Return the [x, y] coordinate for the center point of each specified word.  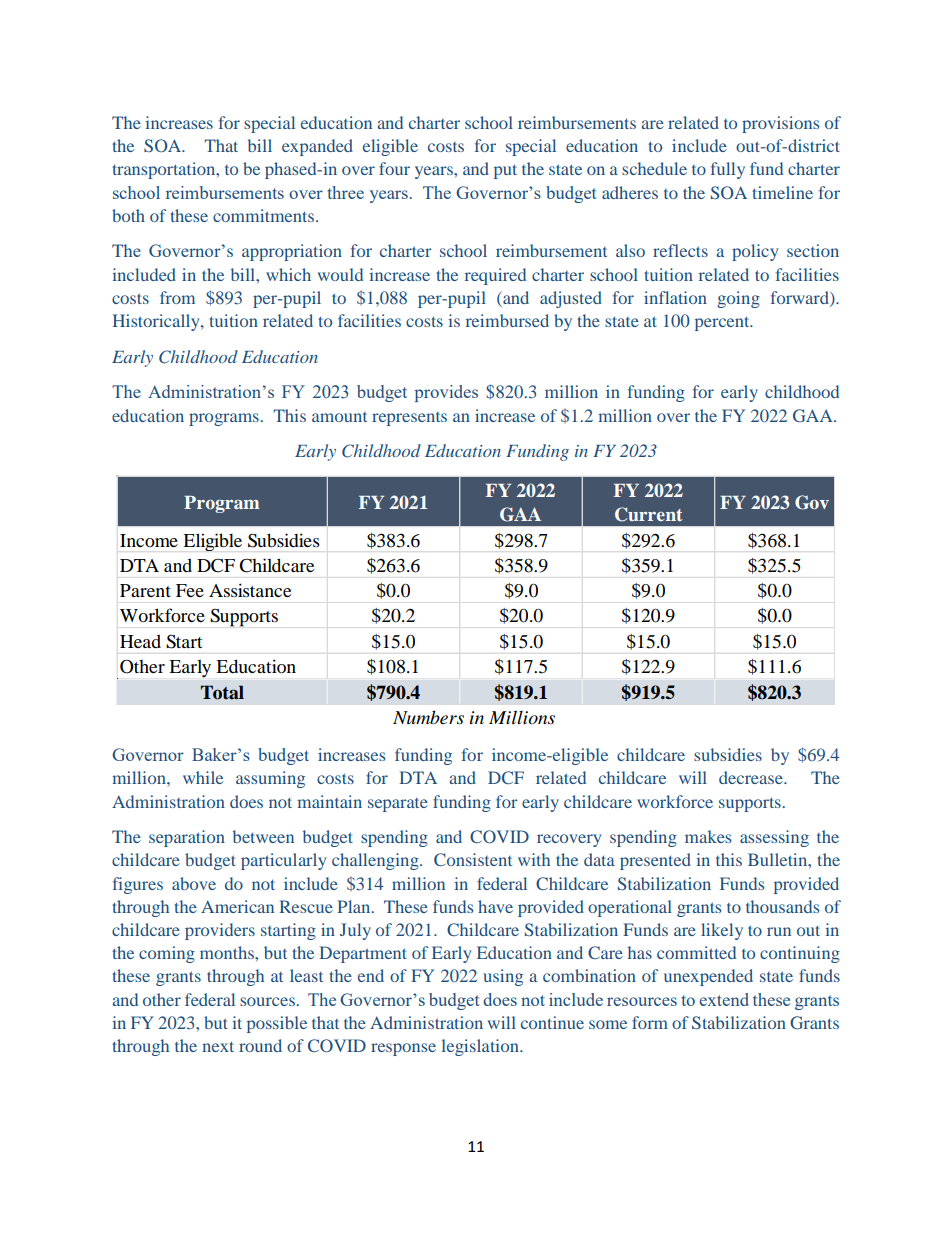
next [218, 1046]
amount [339, 417]
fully [728, 170]
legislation [481, 1047]
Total [222, 692]
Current [649, 514]
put [505, 171]
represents [409, 419]
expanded [317, 147]
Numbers [428, 717]
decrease [752, 777]
